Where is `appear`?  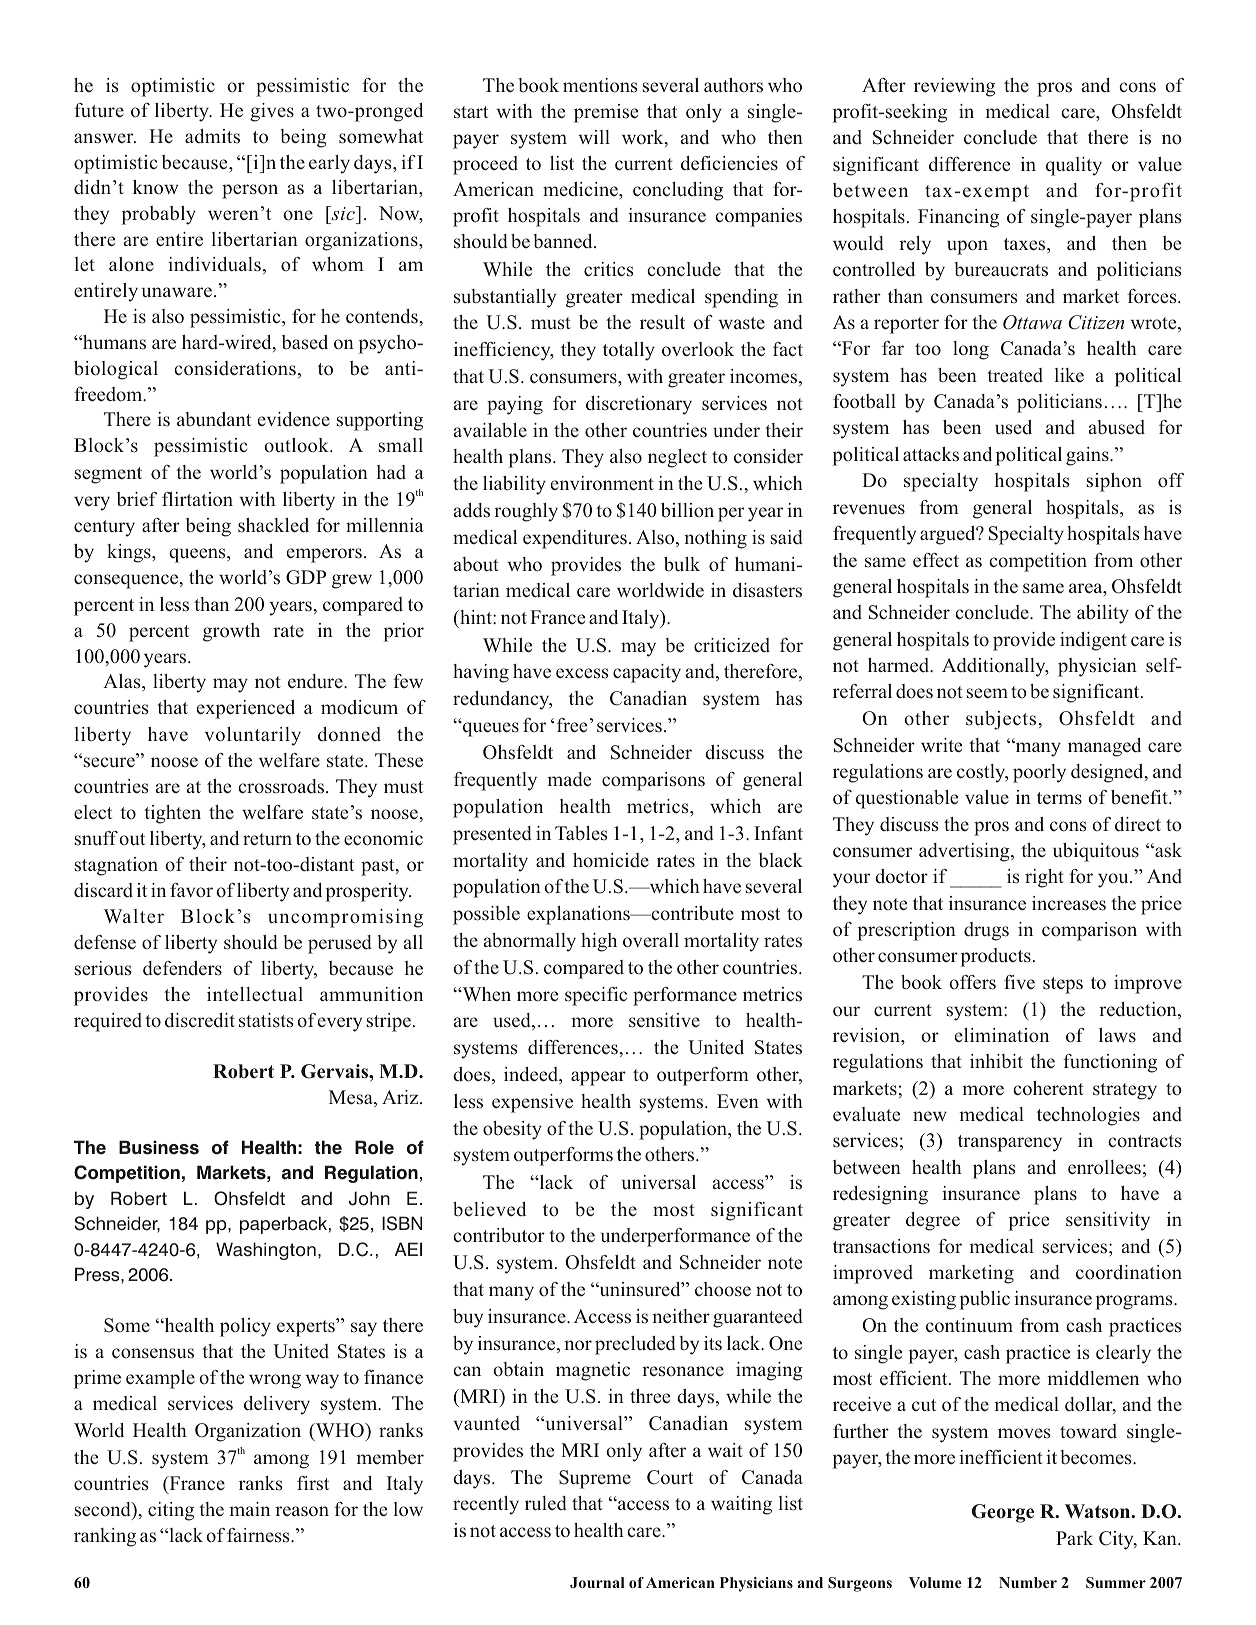
appear is located at coordinates (598, 1078).
